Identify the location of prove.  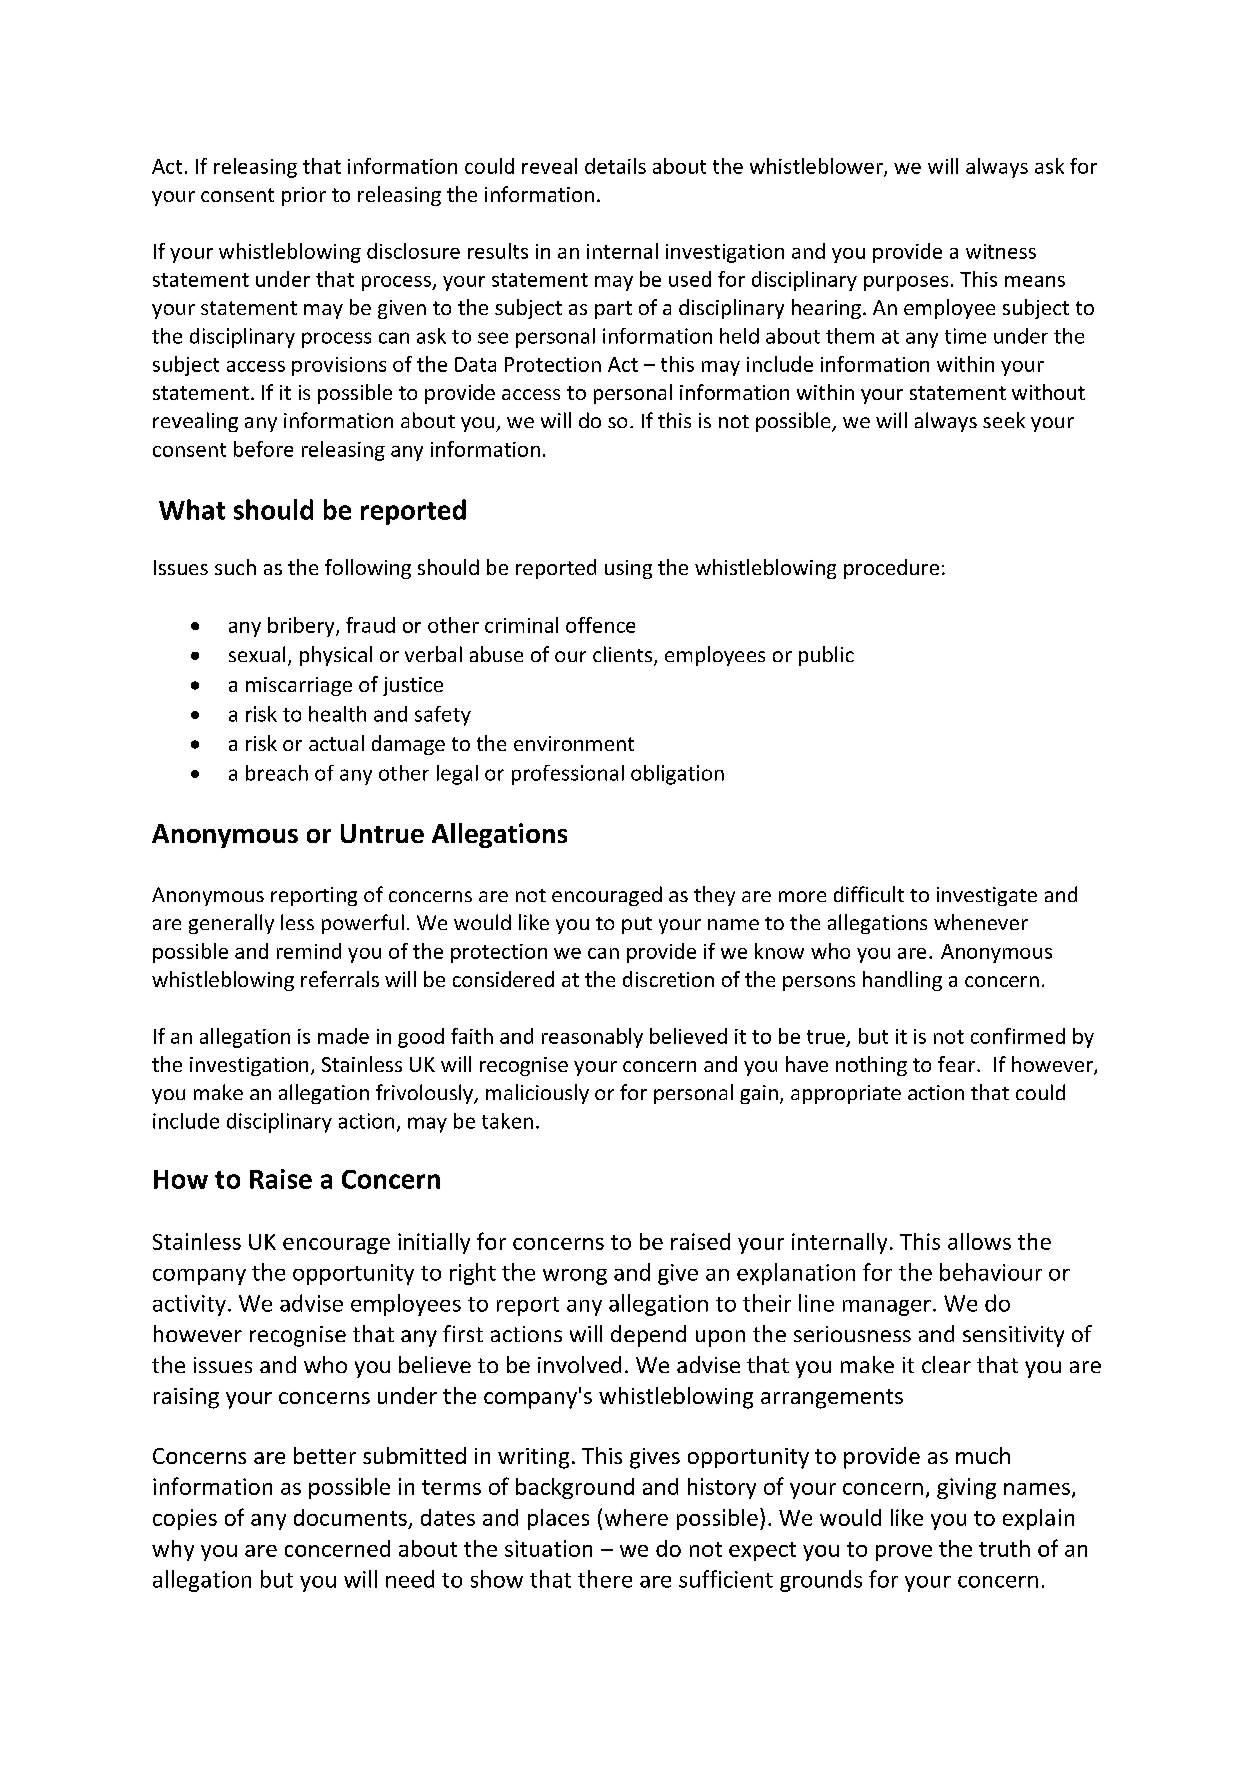
(904, 1553).
